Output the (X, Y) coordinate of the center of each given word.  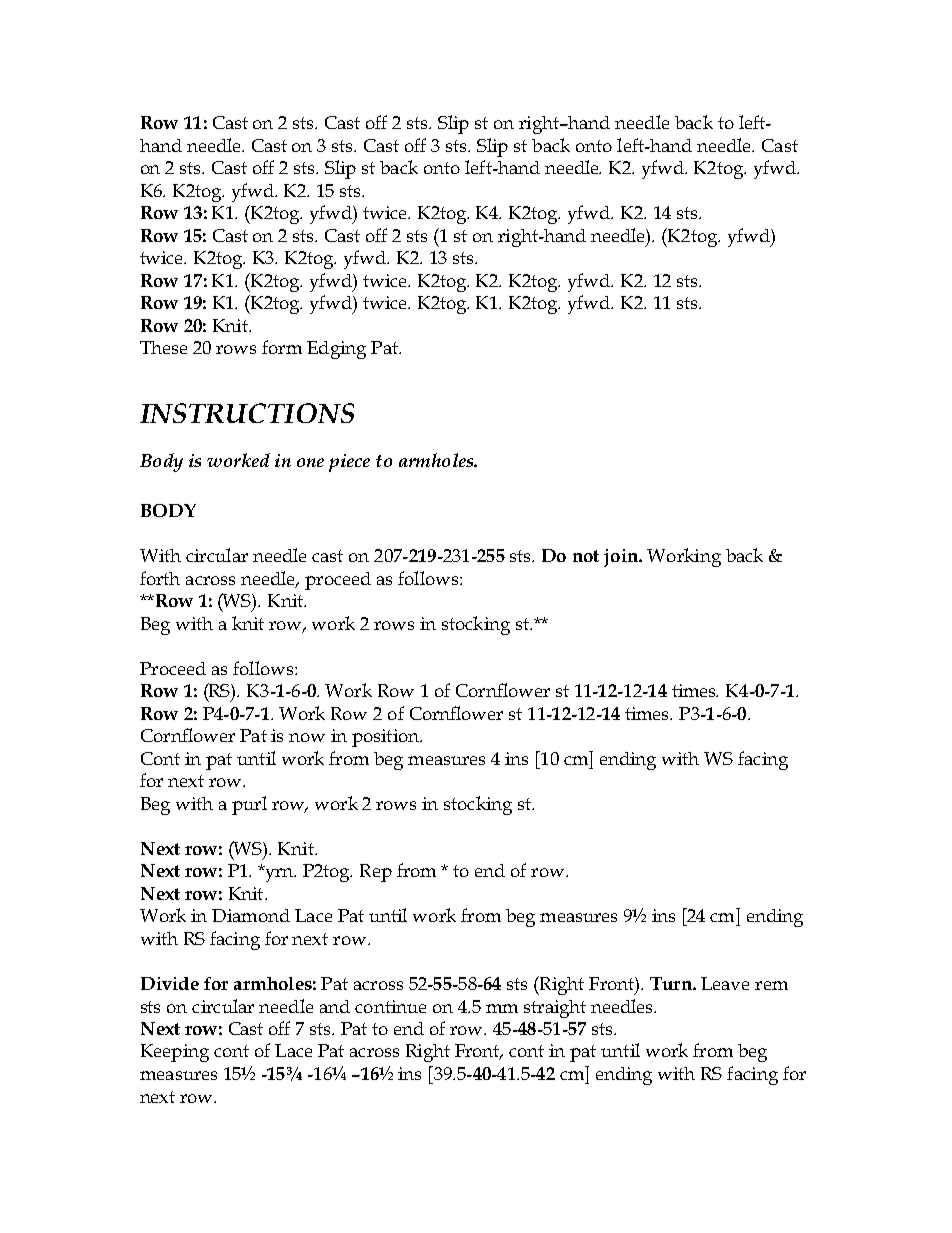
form (282, 347)
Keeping (175, 1053)
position (386, 738)
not (586, 556)
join (622, 558)
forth (160, 578)
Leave (725, 983)
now (307, 737)
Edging (336, 350)
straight (555, 1009)
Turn (672, 983)
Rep (376, 873)
